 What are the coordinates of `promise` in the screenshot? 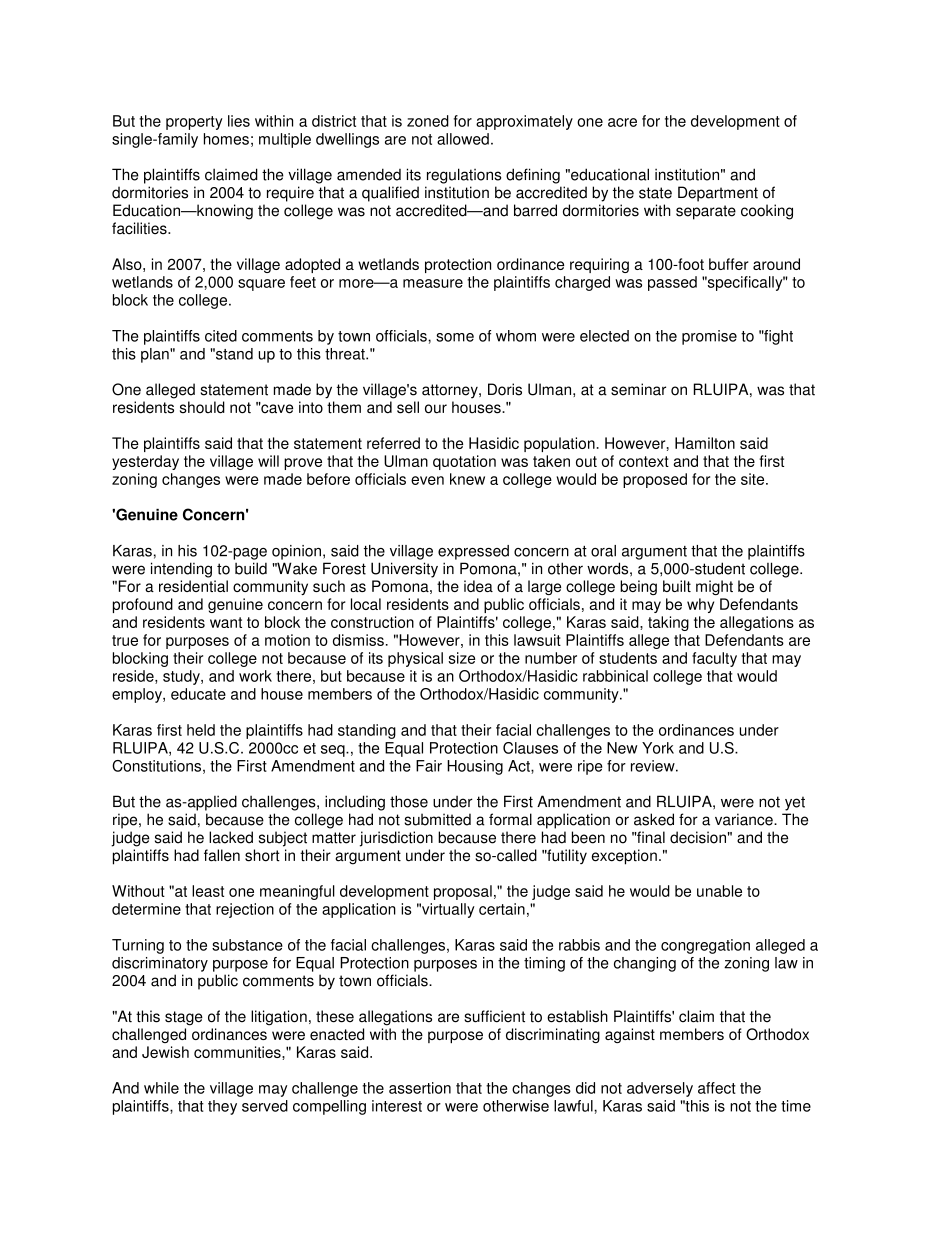 It's located at (709, 337).
